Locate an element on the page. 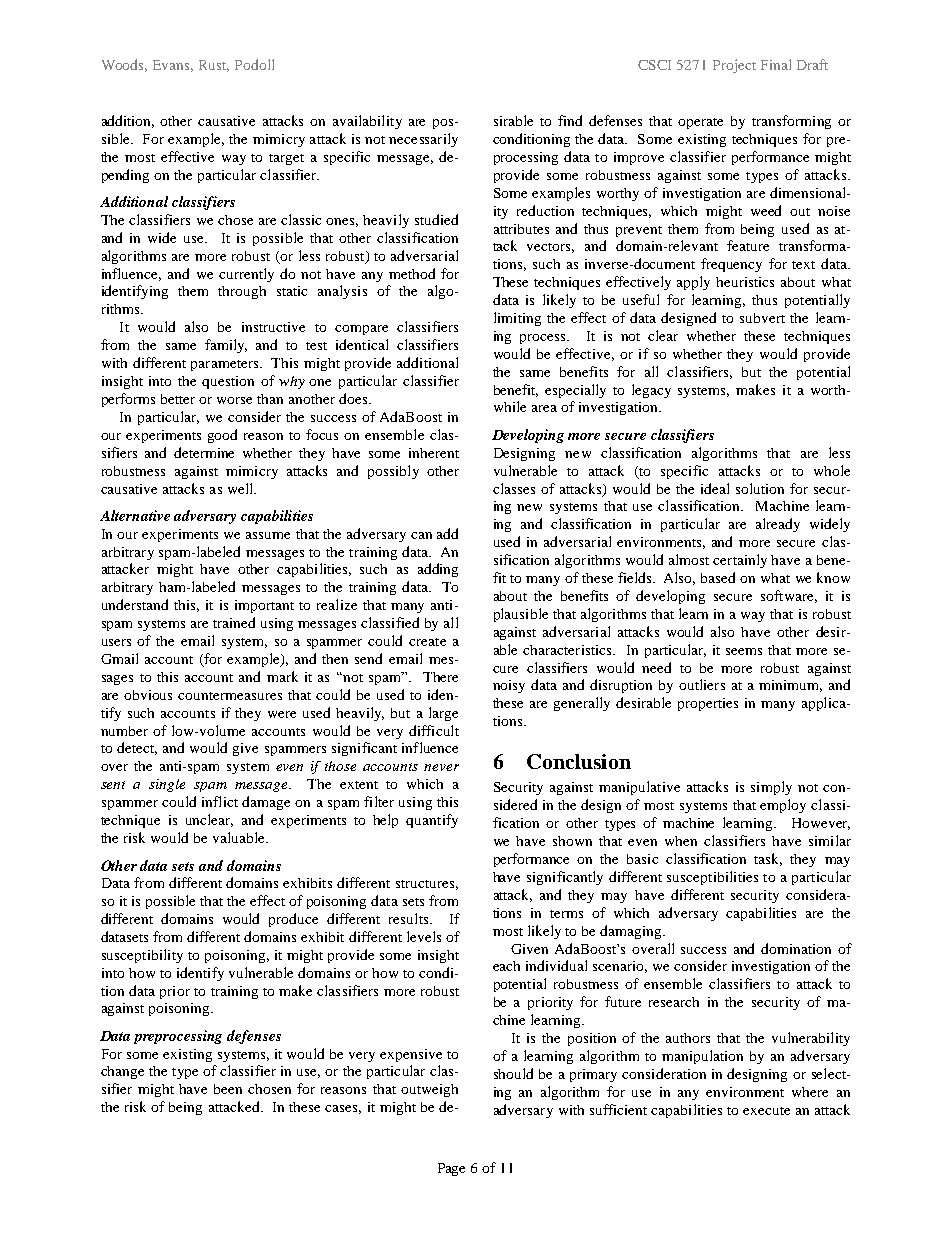  trained is located at coordinates (234, 622).
